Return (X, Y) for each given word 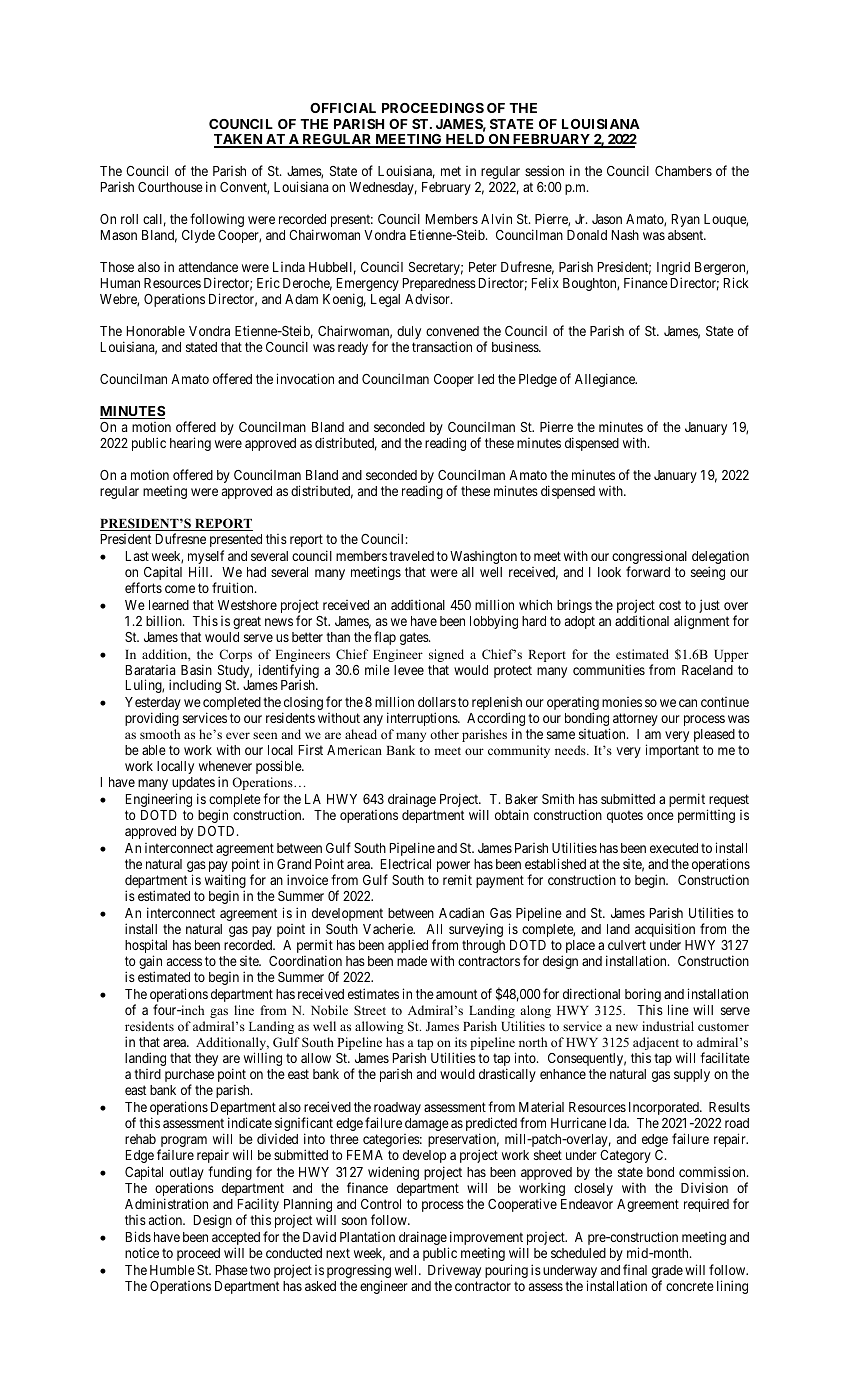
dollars (437, 702)
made (412, 961)
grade (667, 1271)
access (184, 962)
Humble (172, 1270)
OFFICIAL (343, 108)
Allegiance (606, 380)
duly (409, 332)
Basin (196, 669)
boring (643, 995)
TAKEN (239, 141)
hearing (190, 444)
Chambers (683, 171)
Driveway (454, 1271)
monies (622, 702)
